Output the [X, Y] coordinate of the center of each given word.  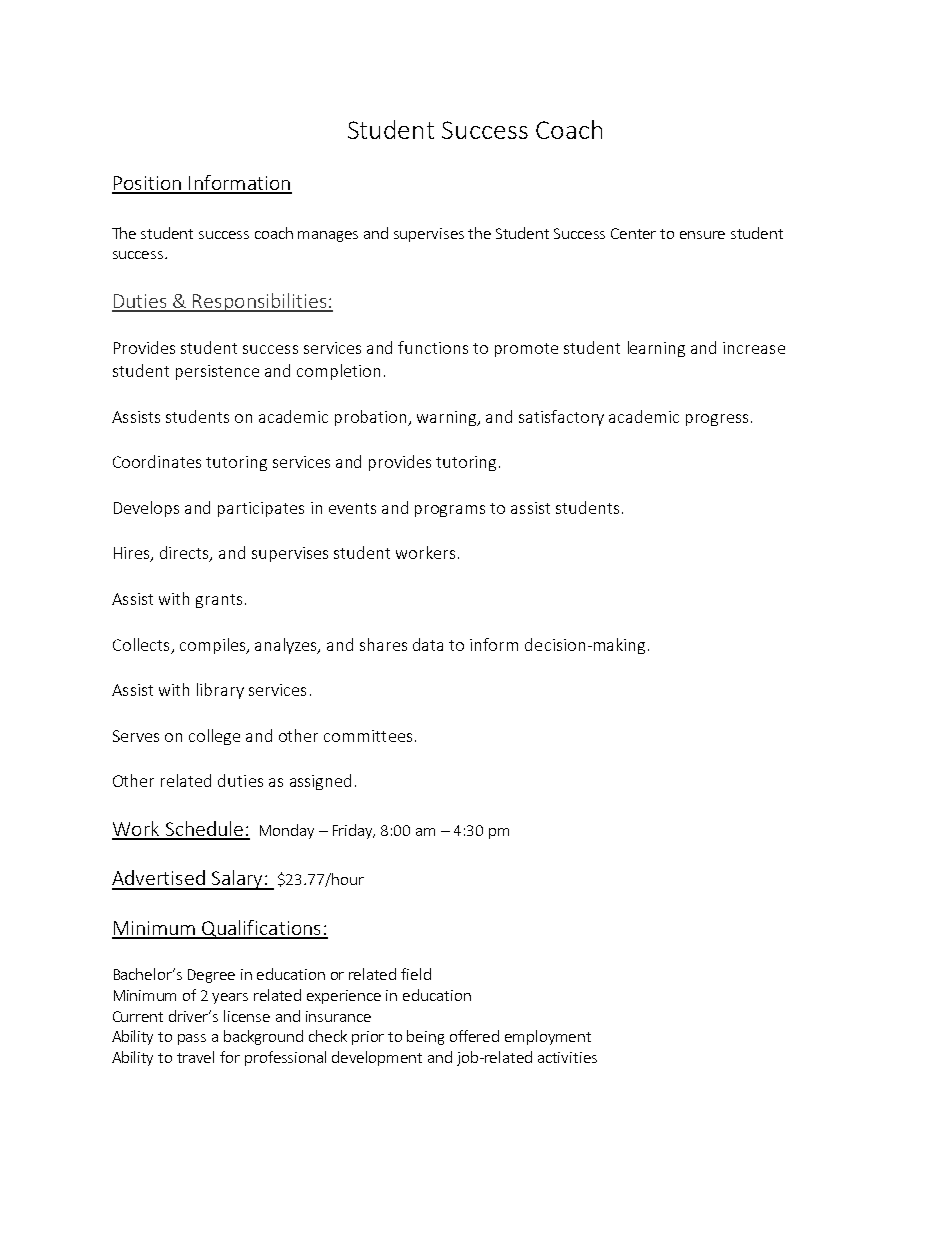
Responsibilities [260, 302]
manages [328, 236]
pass [192, 1039]
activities [567, 1057]
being [425, 1037]
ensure [702, 235]
